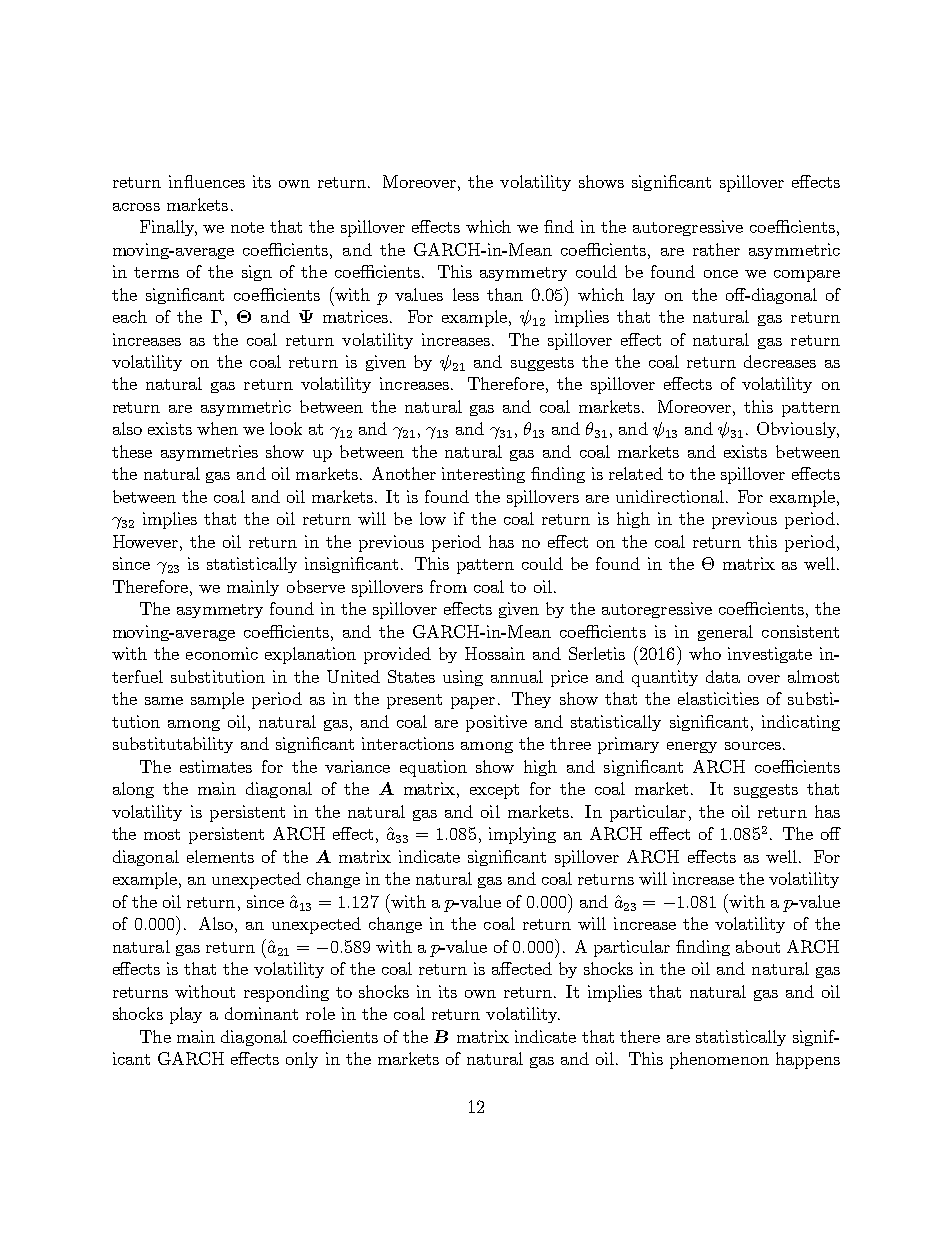 This page has width=952, height=1233. I want to click on phenomenon, so click(719, 1060).
